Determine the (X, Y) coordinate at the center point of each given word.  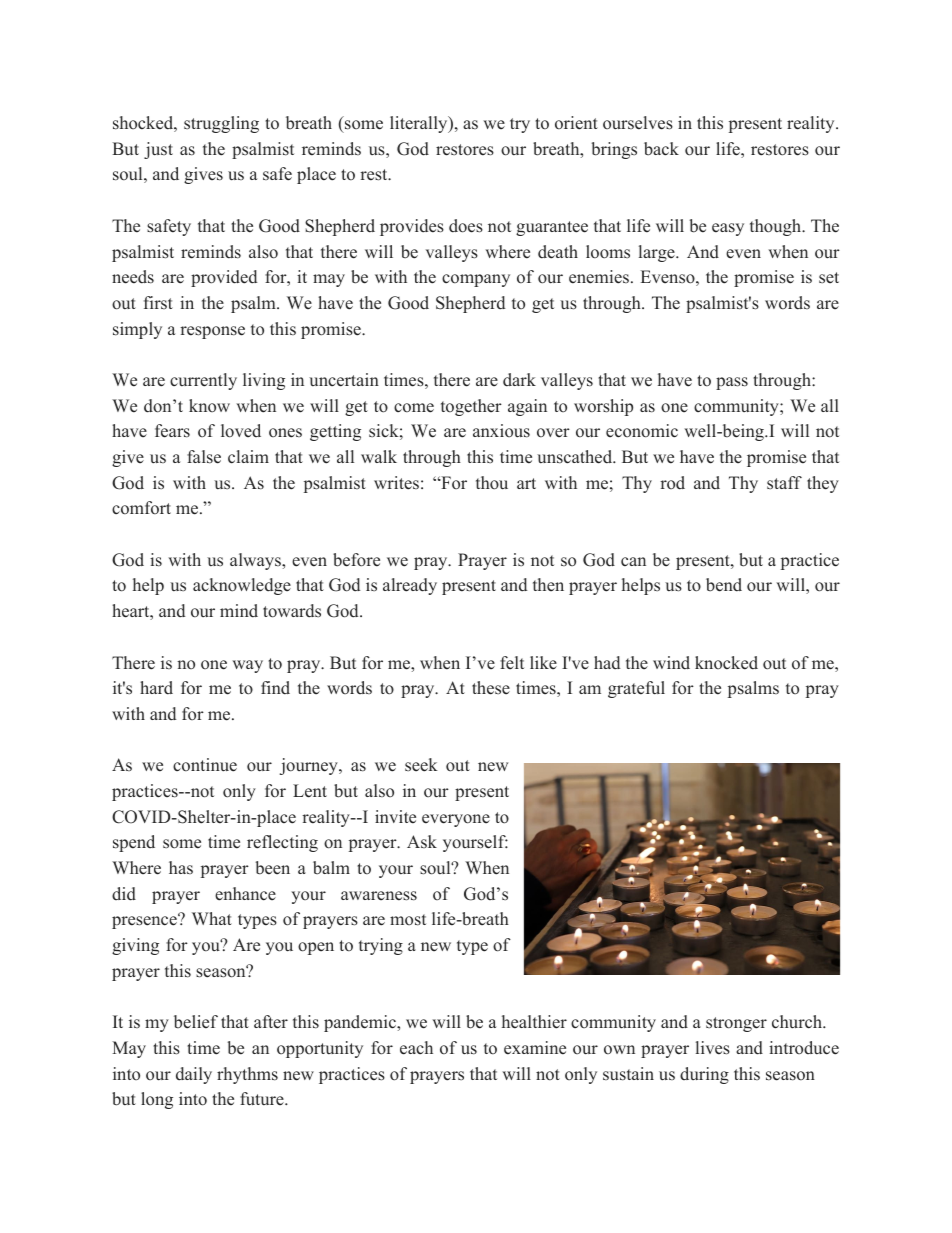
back (661, 149)
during (704, 1075)
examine (535, 1048)
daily (194, 1075)
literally (420, 124)
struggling (221, 124)
